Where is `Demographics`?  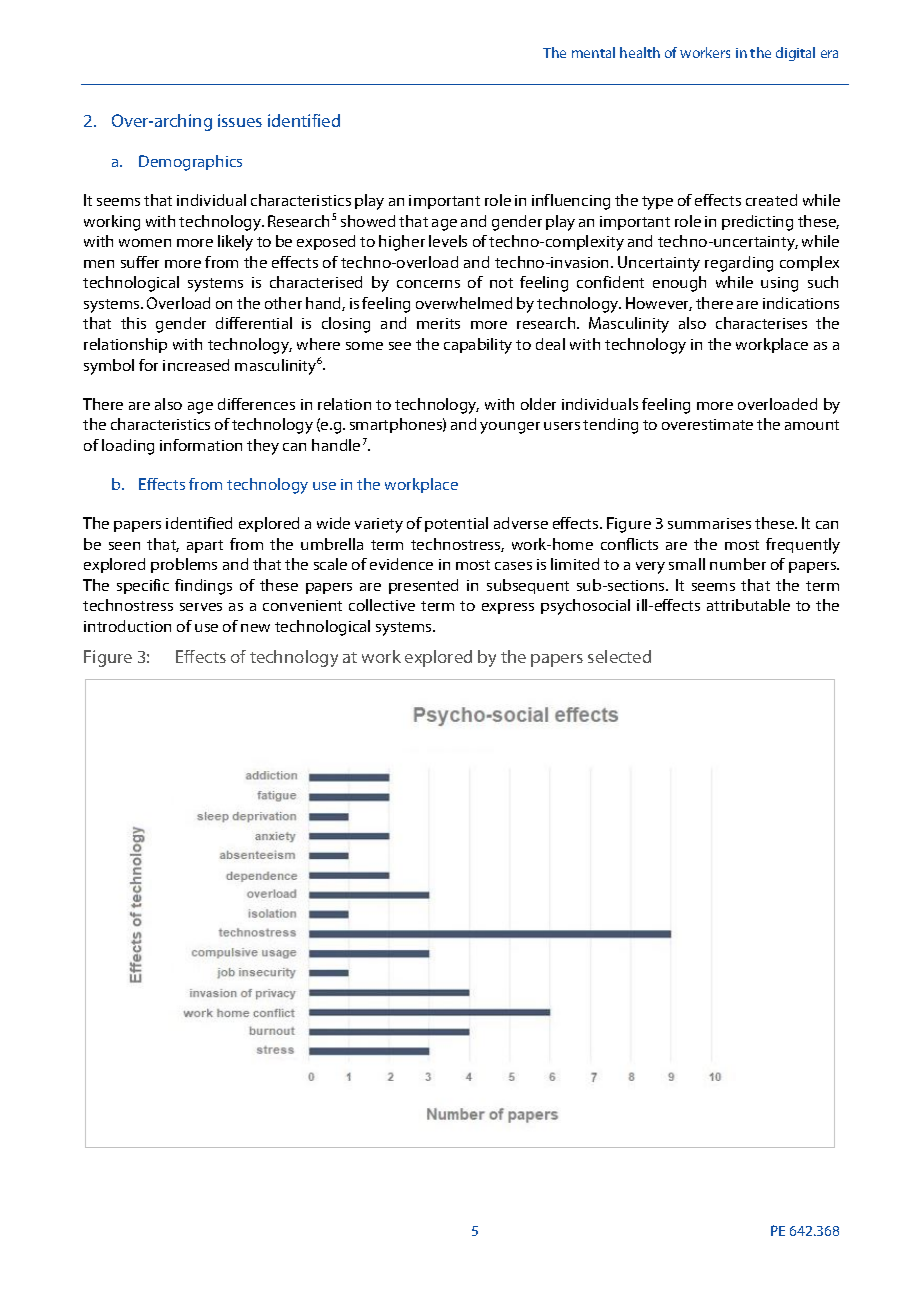
Demographics is located at coordinates (190, 163).
